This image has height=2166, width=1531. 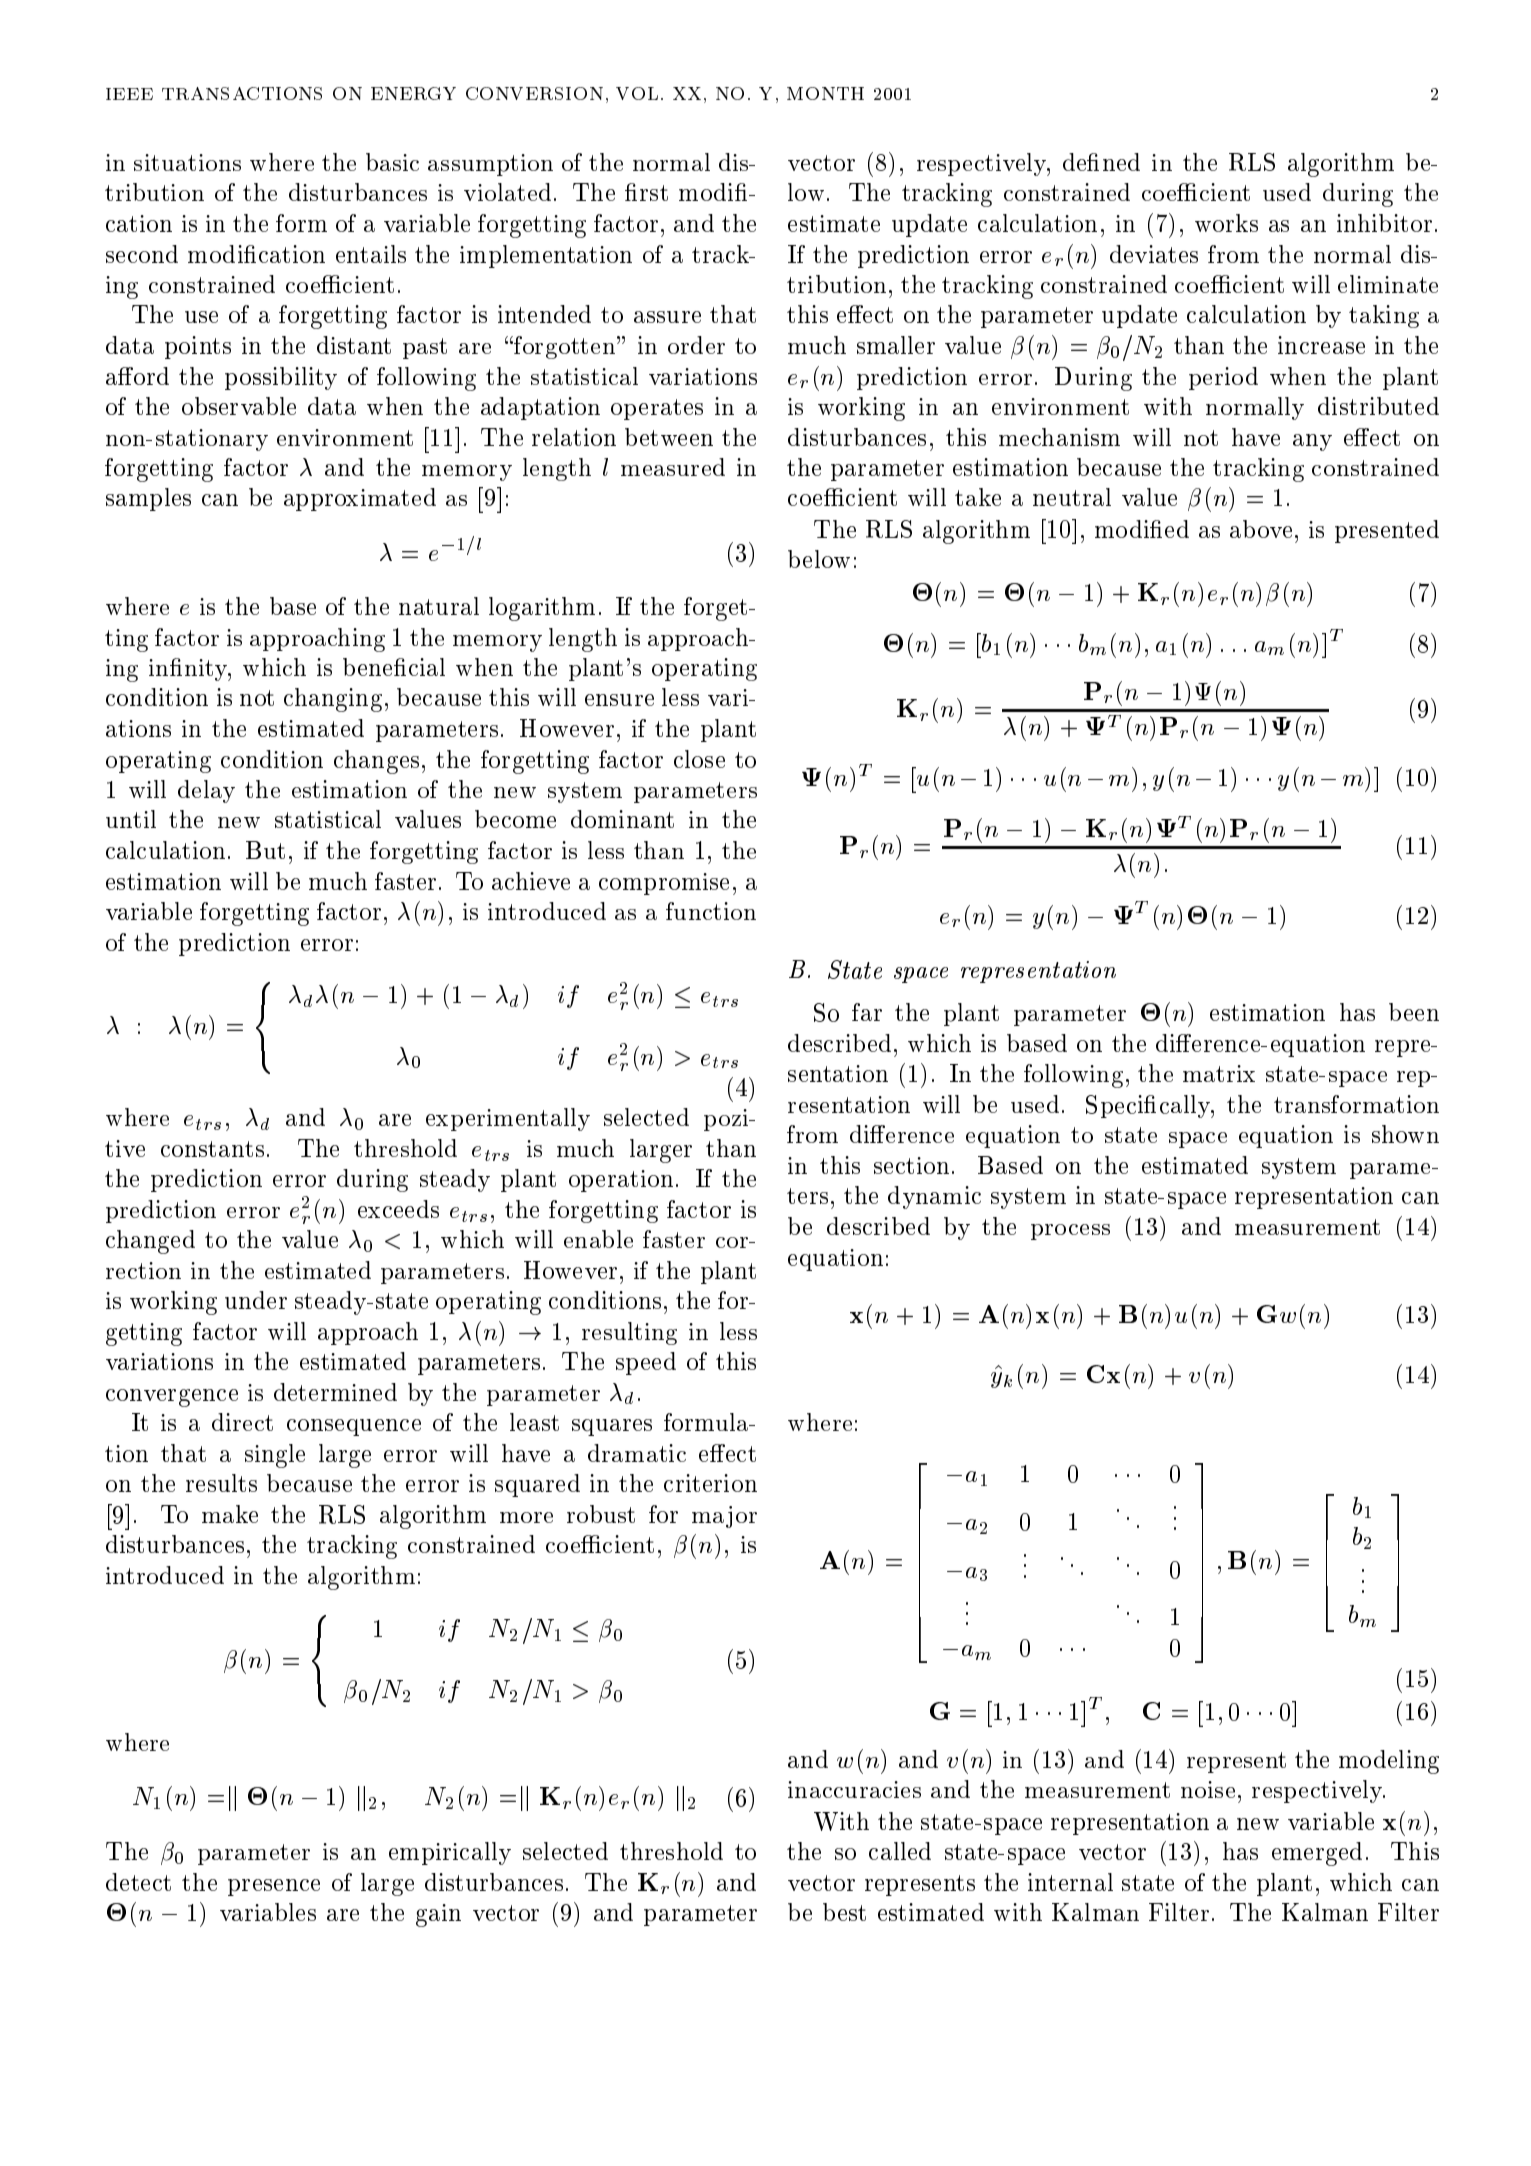 I want to click on experimentally, so click(x=508, y=1119).
